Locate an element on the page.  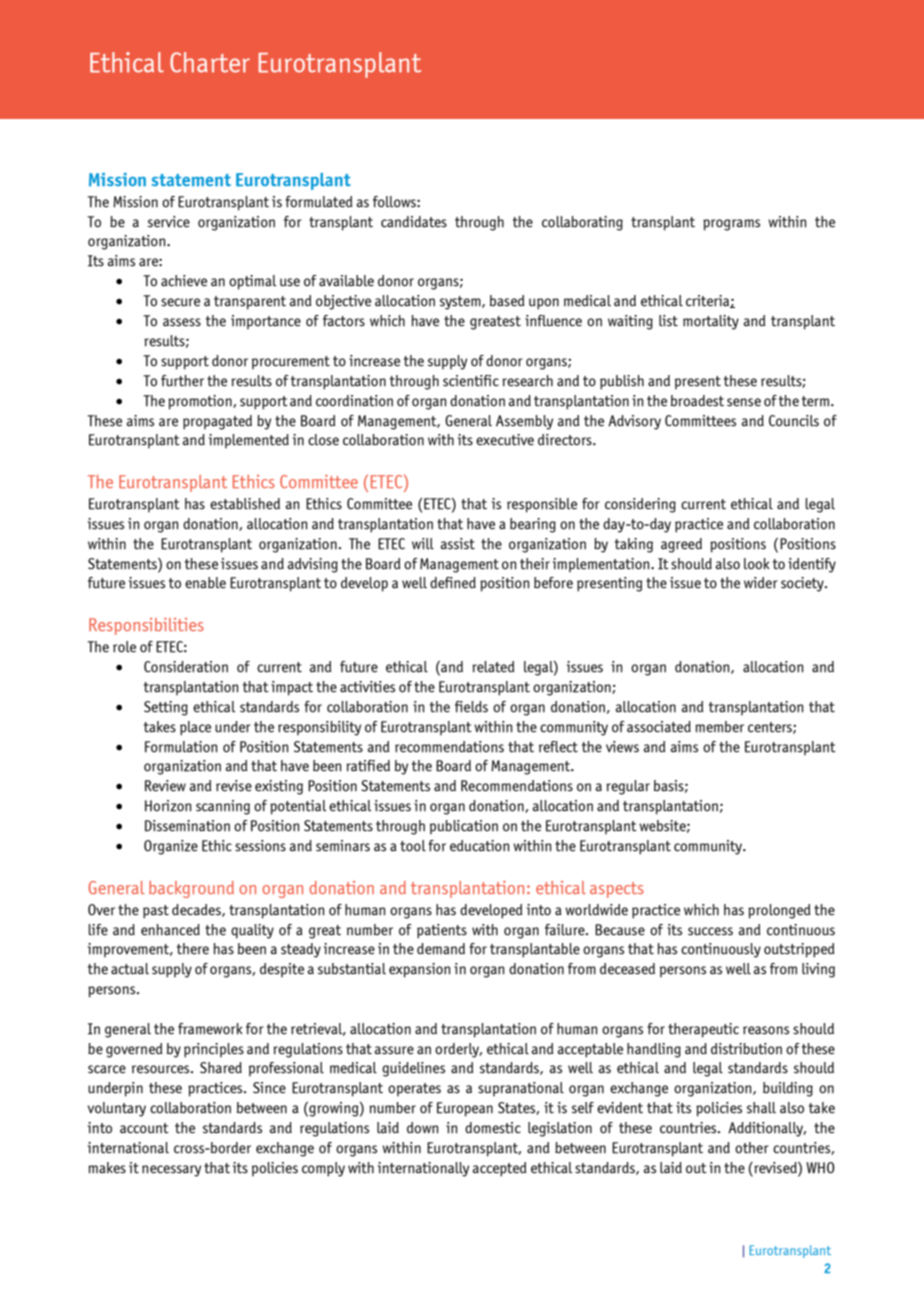
mortality is located at coordinates (711, 322).
